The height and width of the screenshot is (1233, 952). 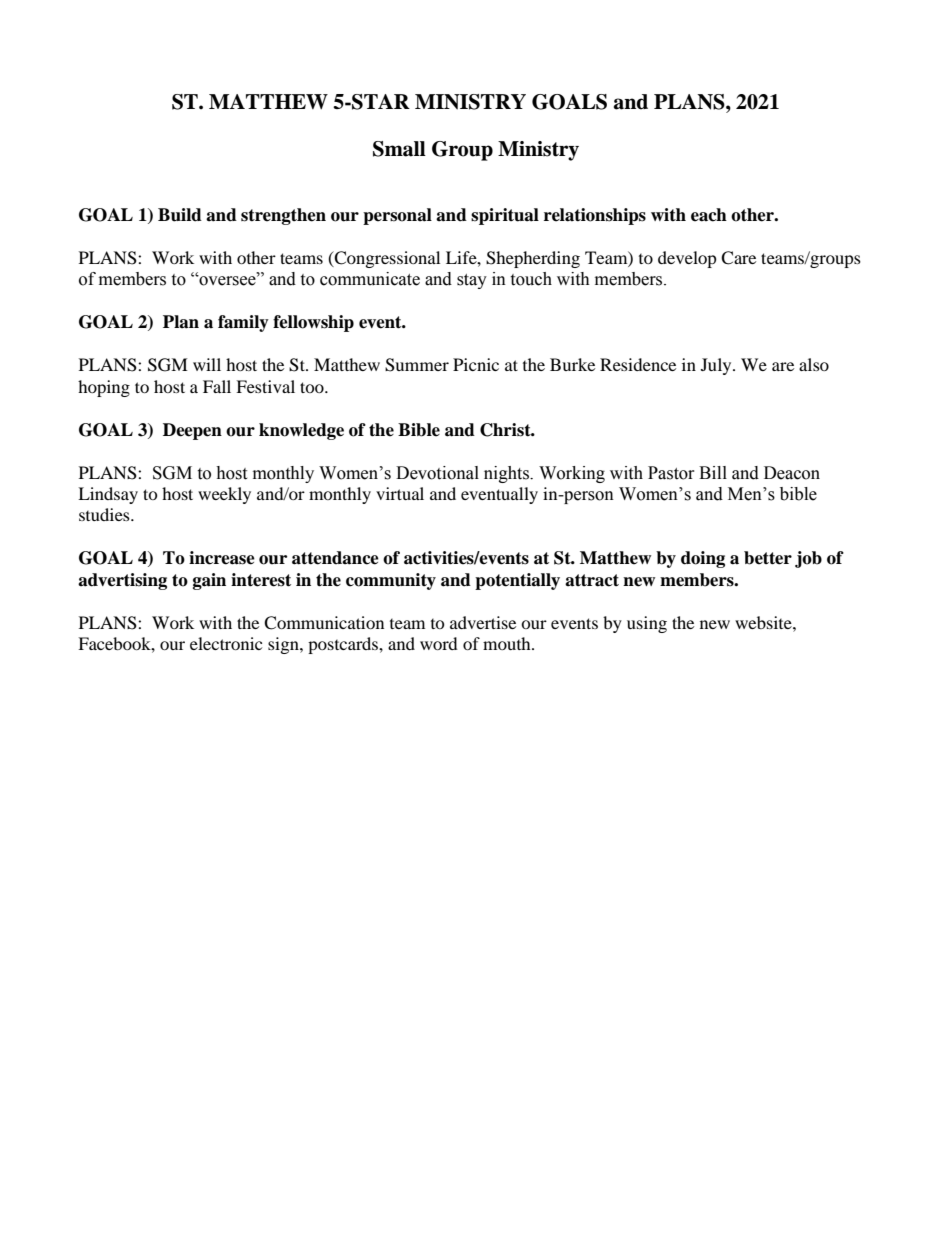 What do you see at coordinates (335, 558) in the screenshot?
I see `attendance` at bounding box center [335, 558].
